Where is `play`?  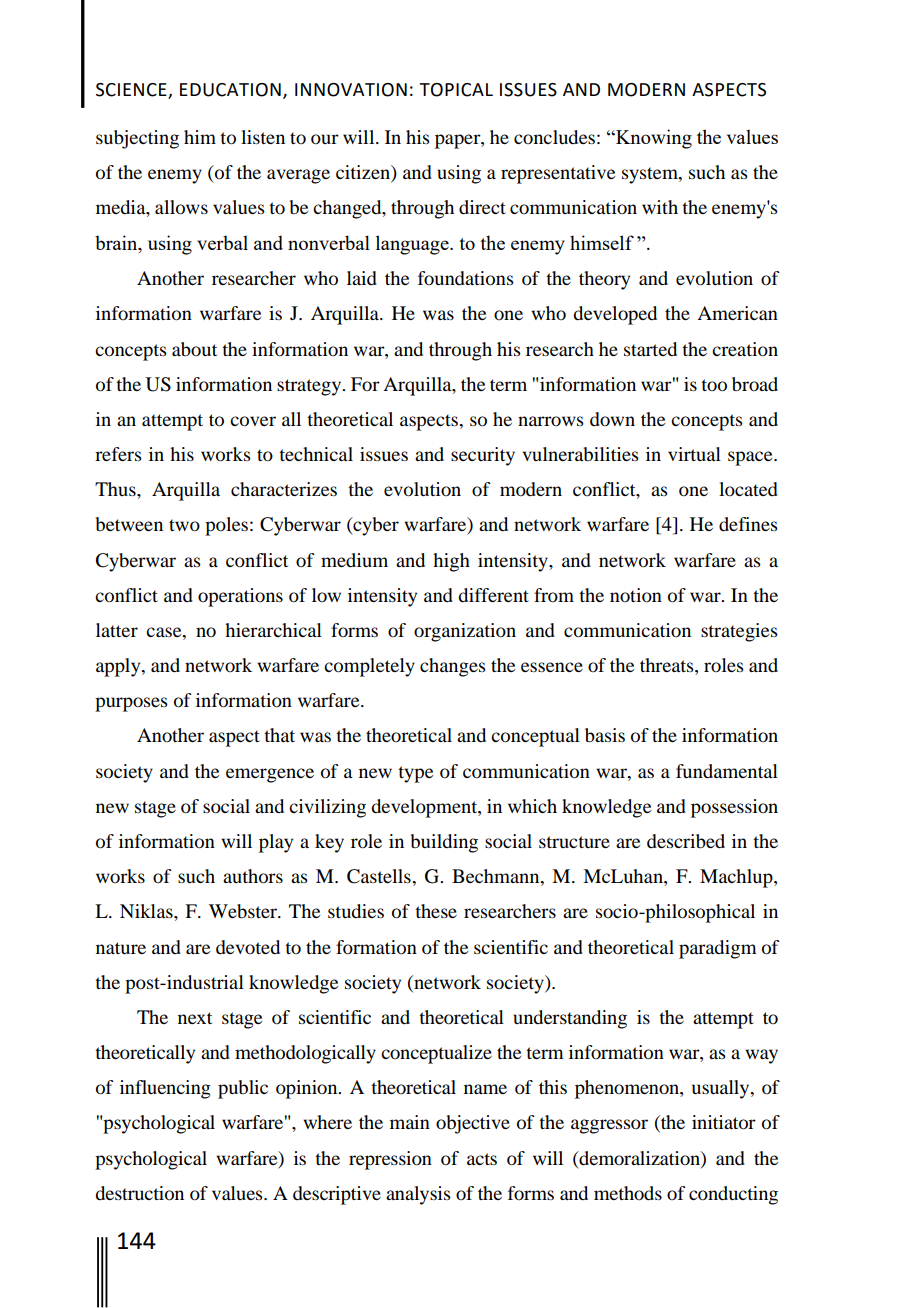
play is located at coordinates (276, 843).
